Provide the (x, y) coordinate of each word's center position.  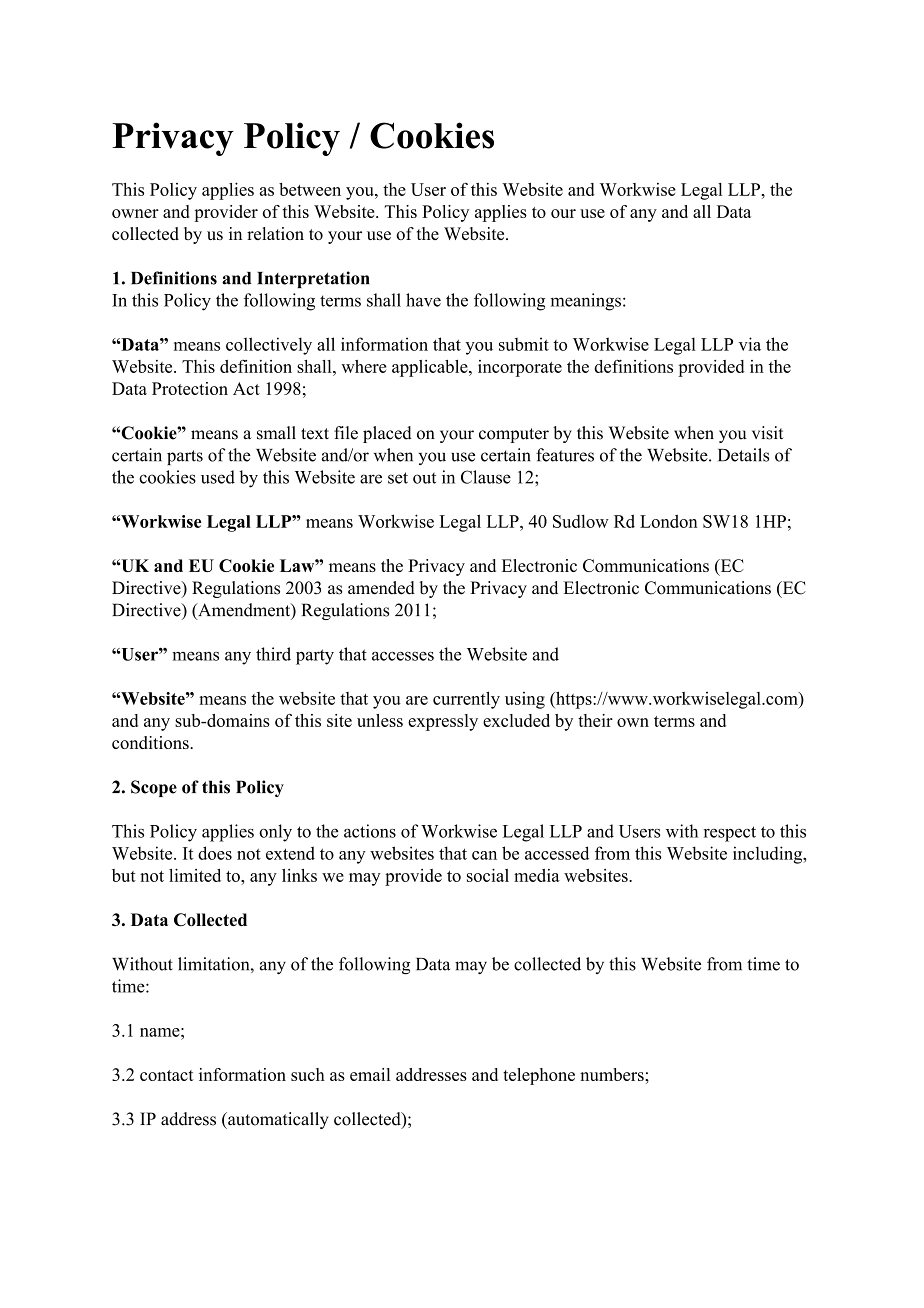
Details (743, 455)
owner (135, 213)
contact (167, 1075)
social (488, 875)
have (423, 300)
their (595, 720)
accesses (403, 656)
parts (185, 457)
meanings (585, 302)
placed (387, 434)
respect (730, 834)
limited (195, 875)
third (273, 654)
